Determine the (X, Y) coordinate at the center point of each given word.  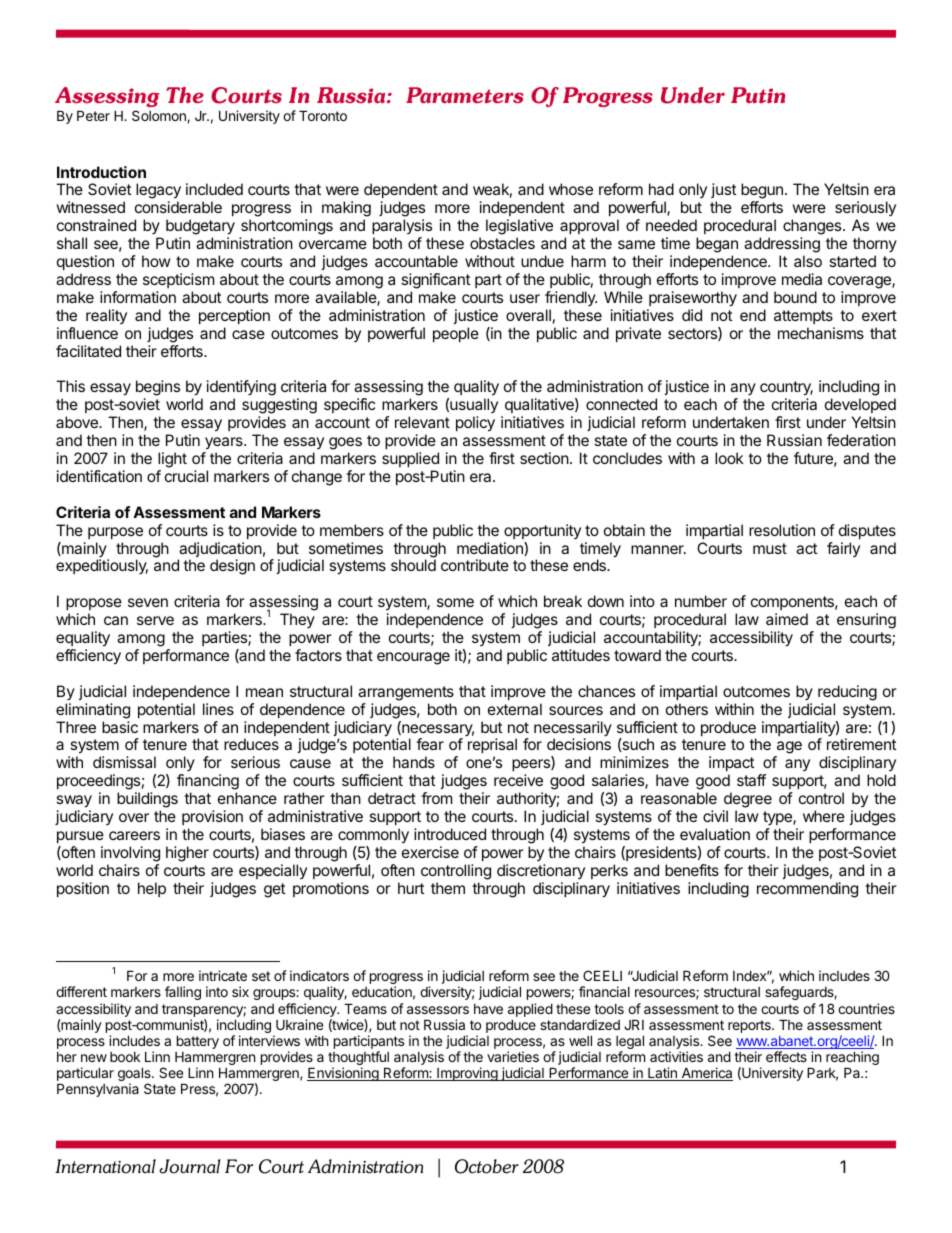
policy (475, 424)
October (487, 1166)
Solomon (160, 116)
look (729, 458)
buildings (147, 801)
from (437, 798)
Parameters (465, 95)
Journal (189, 1166)
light (172, 460)
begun (762, 192)
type (778, 818)
